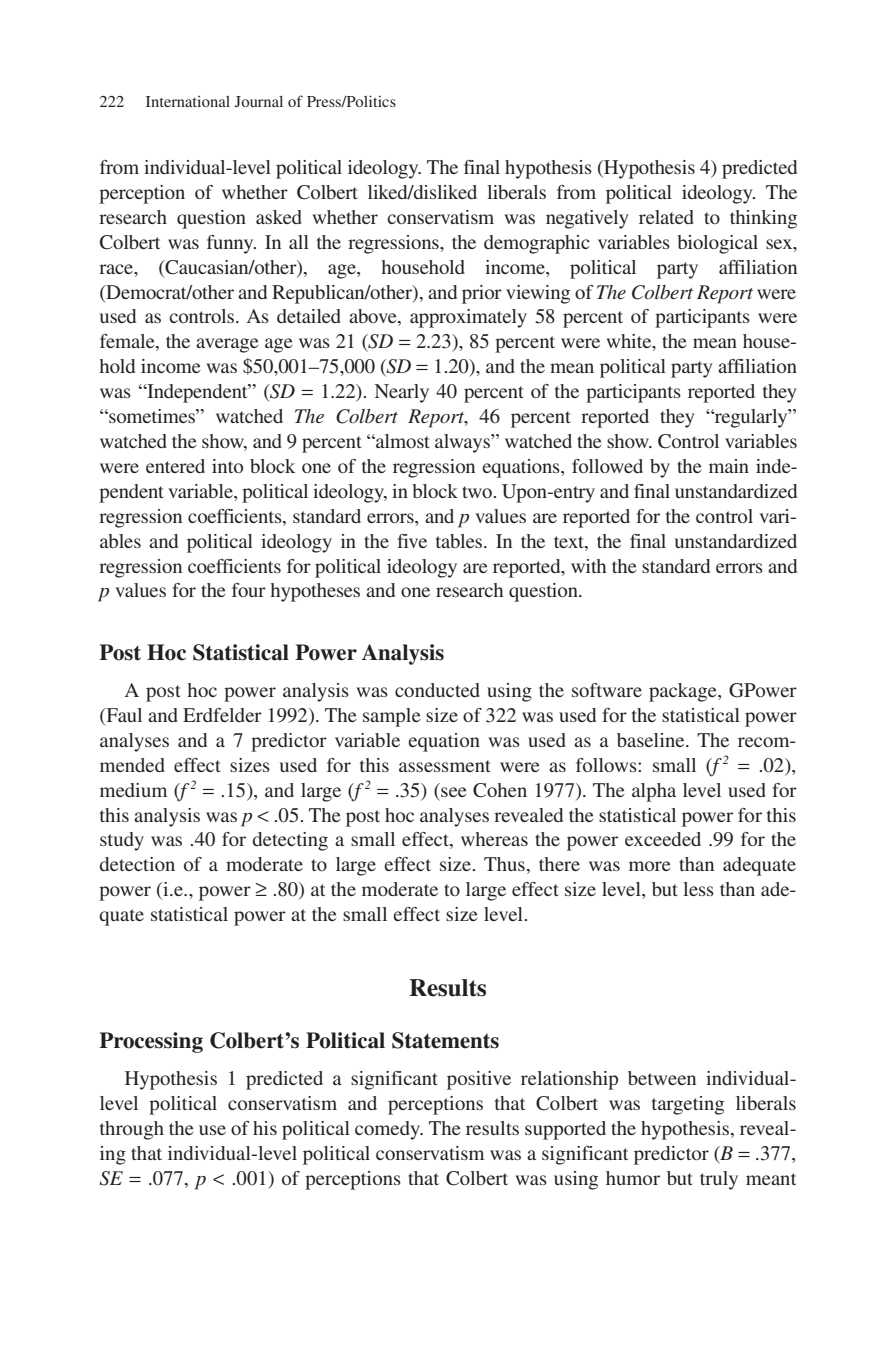 Image resolution: width=896 pixels, height=1345 pixels. Describe the element at coordinates (537, 244) in the screenshot. I see `demographic` at that location.
